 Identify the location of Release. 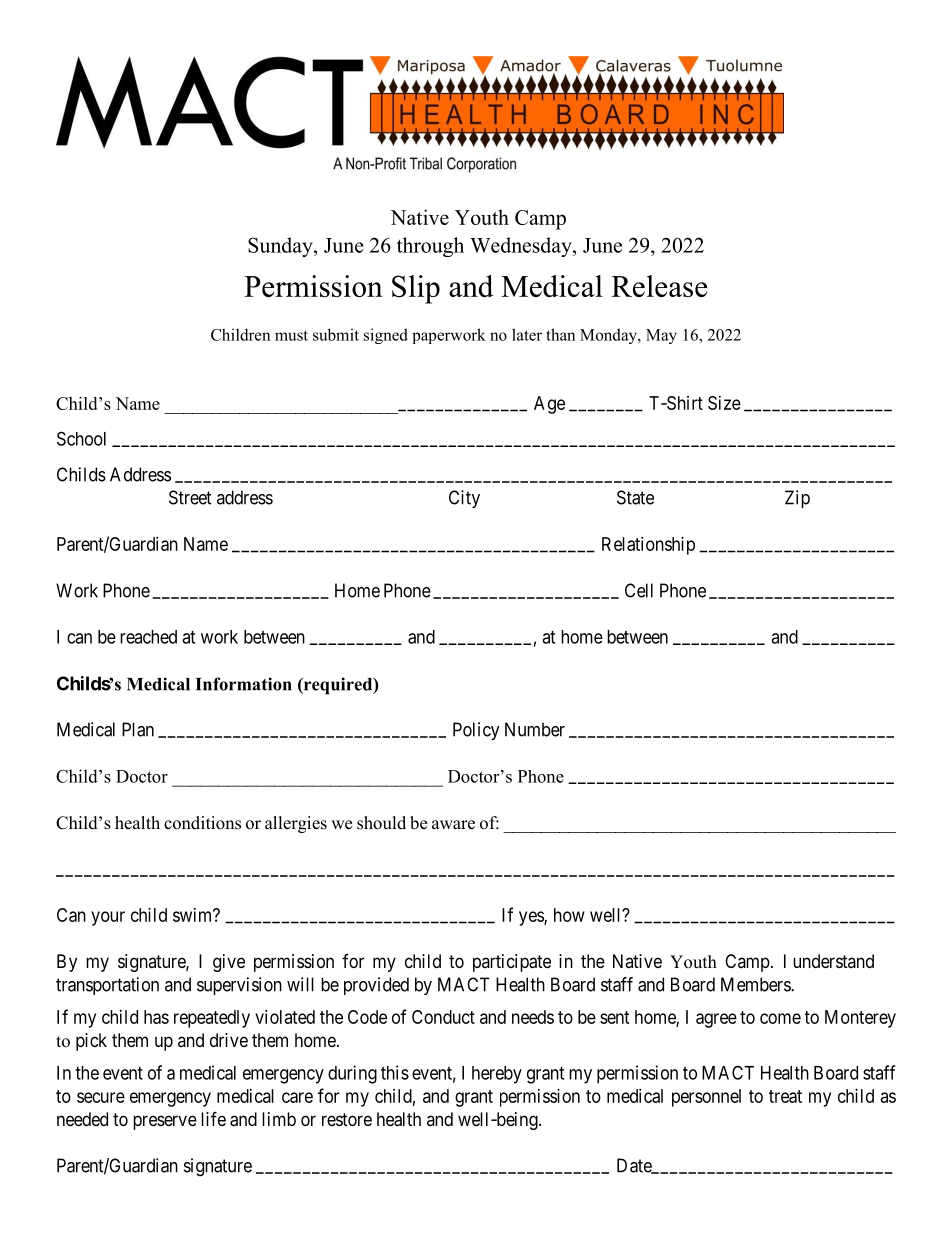
(659, 286).
